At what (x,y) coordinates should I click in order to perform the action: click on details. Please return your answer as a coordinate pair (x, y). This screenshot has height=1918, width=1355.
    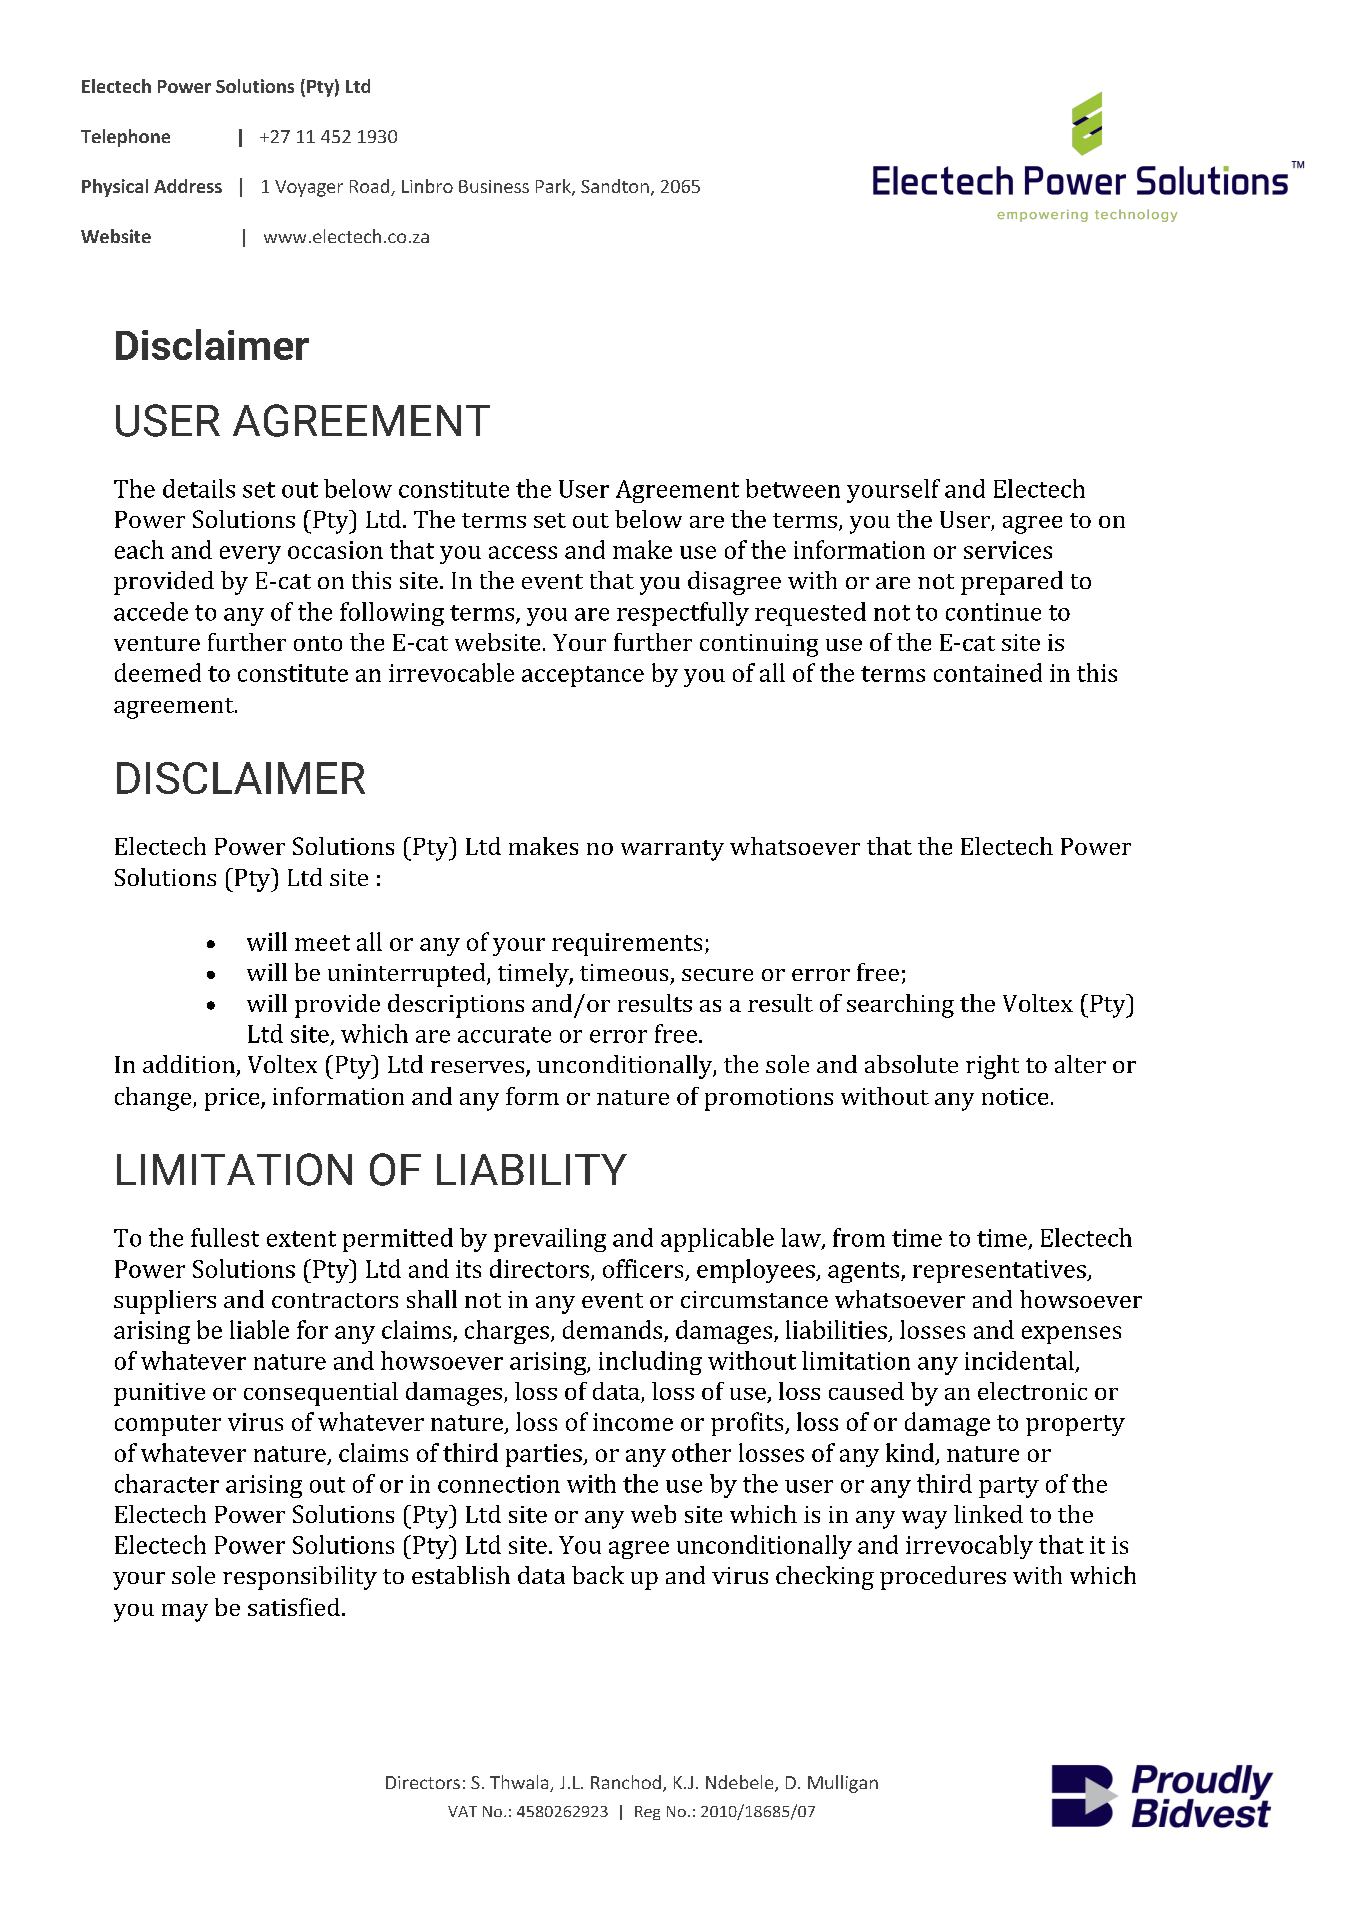
    Looking at the image, I should click on (199, 488).
